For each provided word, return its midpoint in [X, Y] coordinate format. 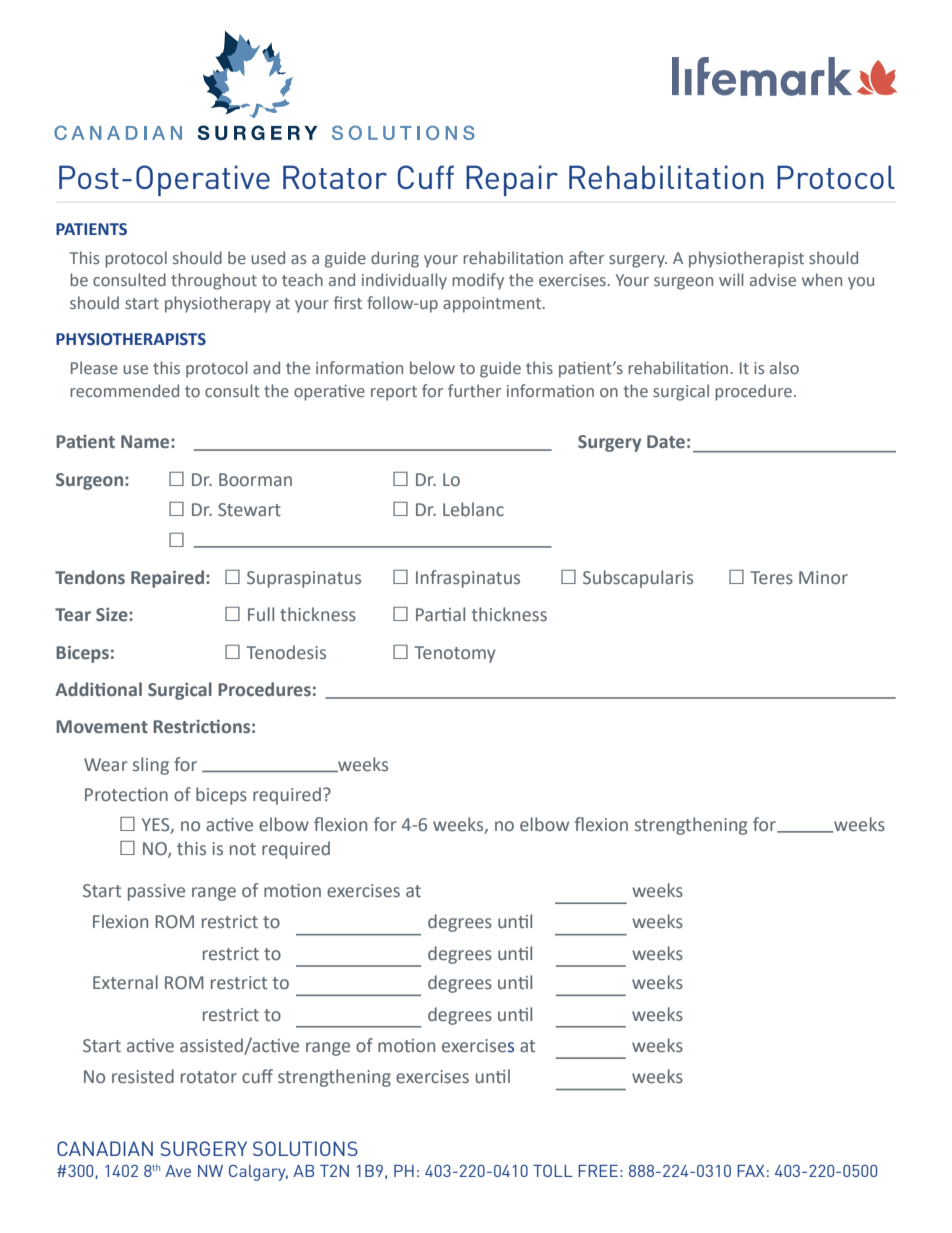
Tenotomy [455, 654]
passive [156, 892]
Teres [771, 578]
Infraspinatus [468, 579]
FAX [751, 1171]
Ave [178, 1171]
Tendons [90, 577]
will [731, 279]
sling [151, 766]
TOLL [553, 1170]
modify [478, 281]
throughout [214, 281]
